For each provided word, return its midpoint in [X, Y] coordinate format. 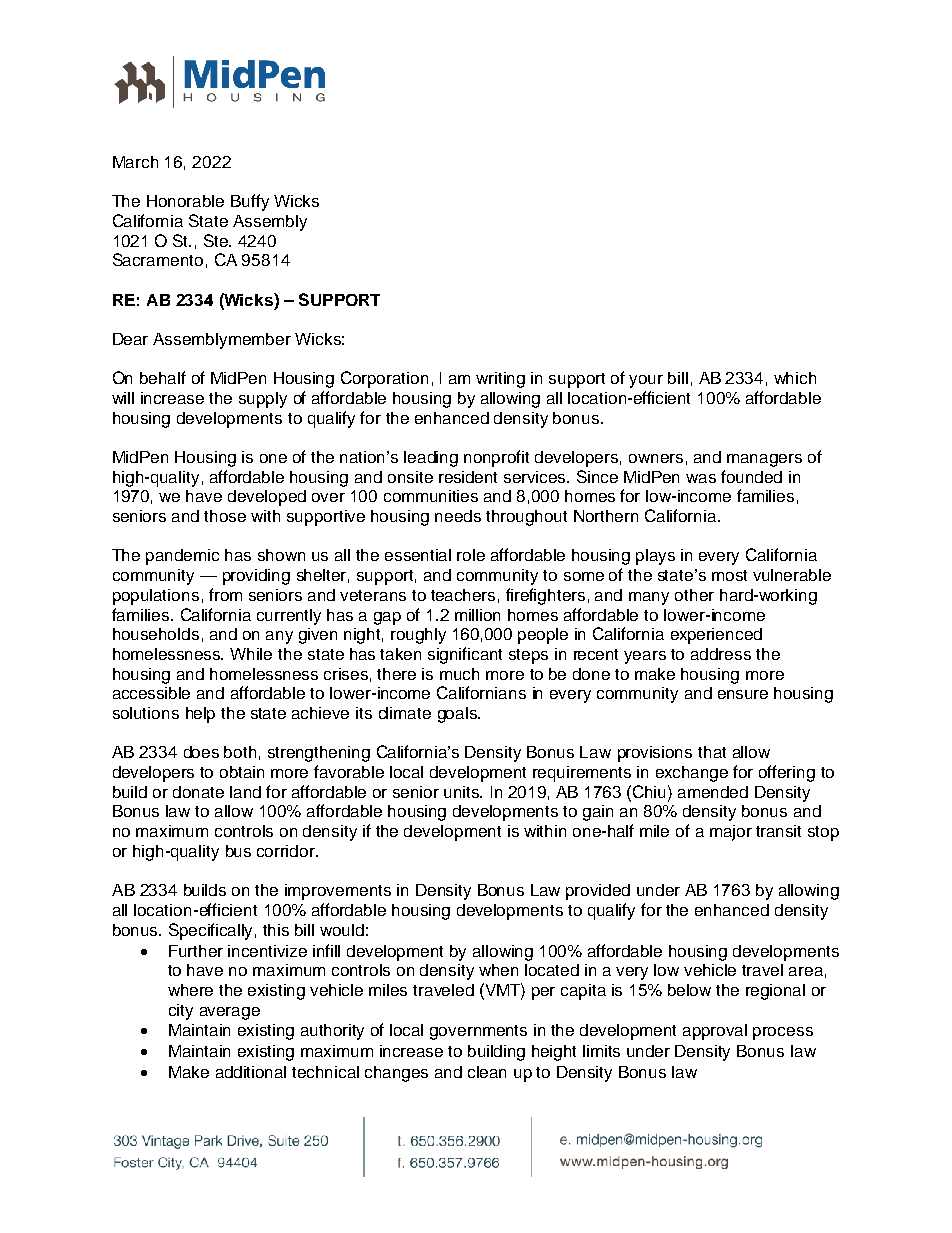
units [463, 792]
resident [468, 477]
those [225, 516]
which [795, 378]
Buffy [250, 202]
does [201, 752]
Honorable [185, 201]
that [712, 752]
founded [751, 476]
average [230, 1013]
